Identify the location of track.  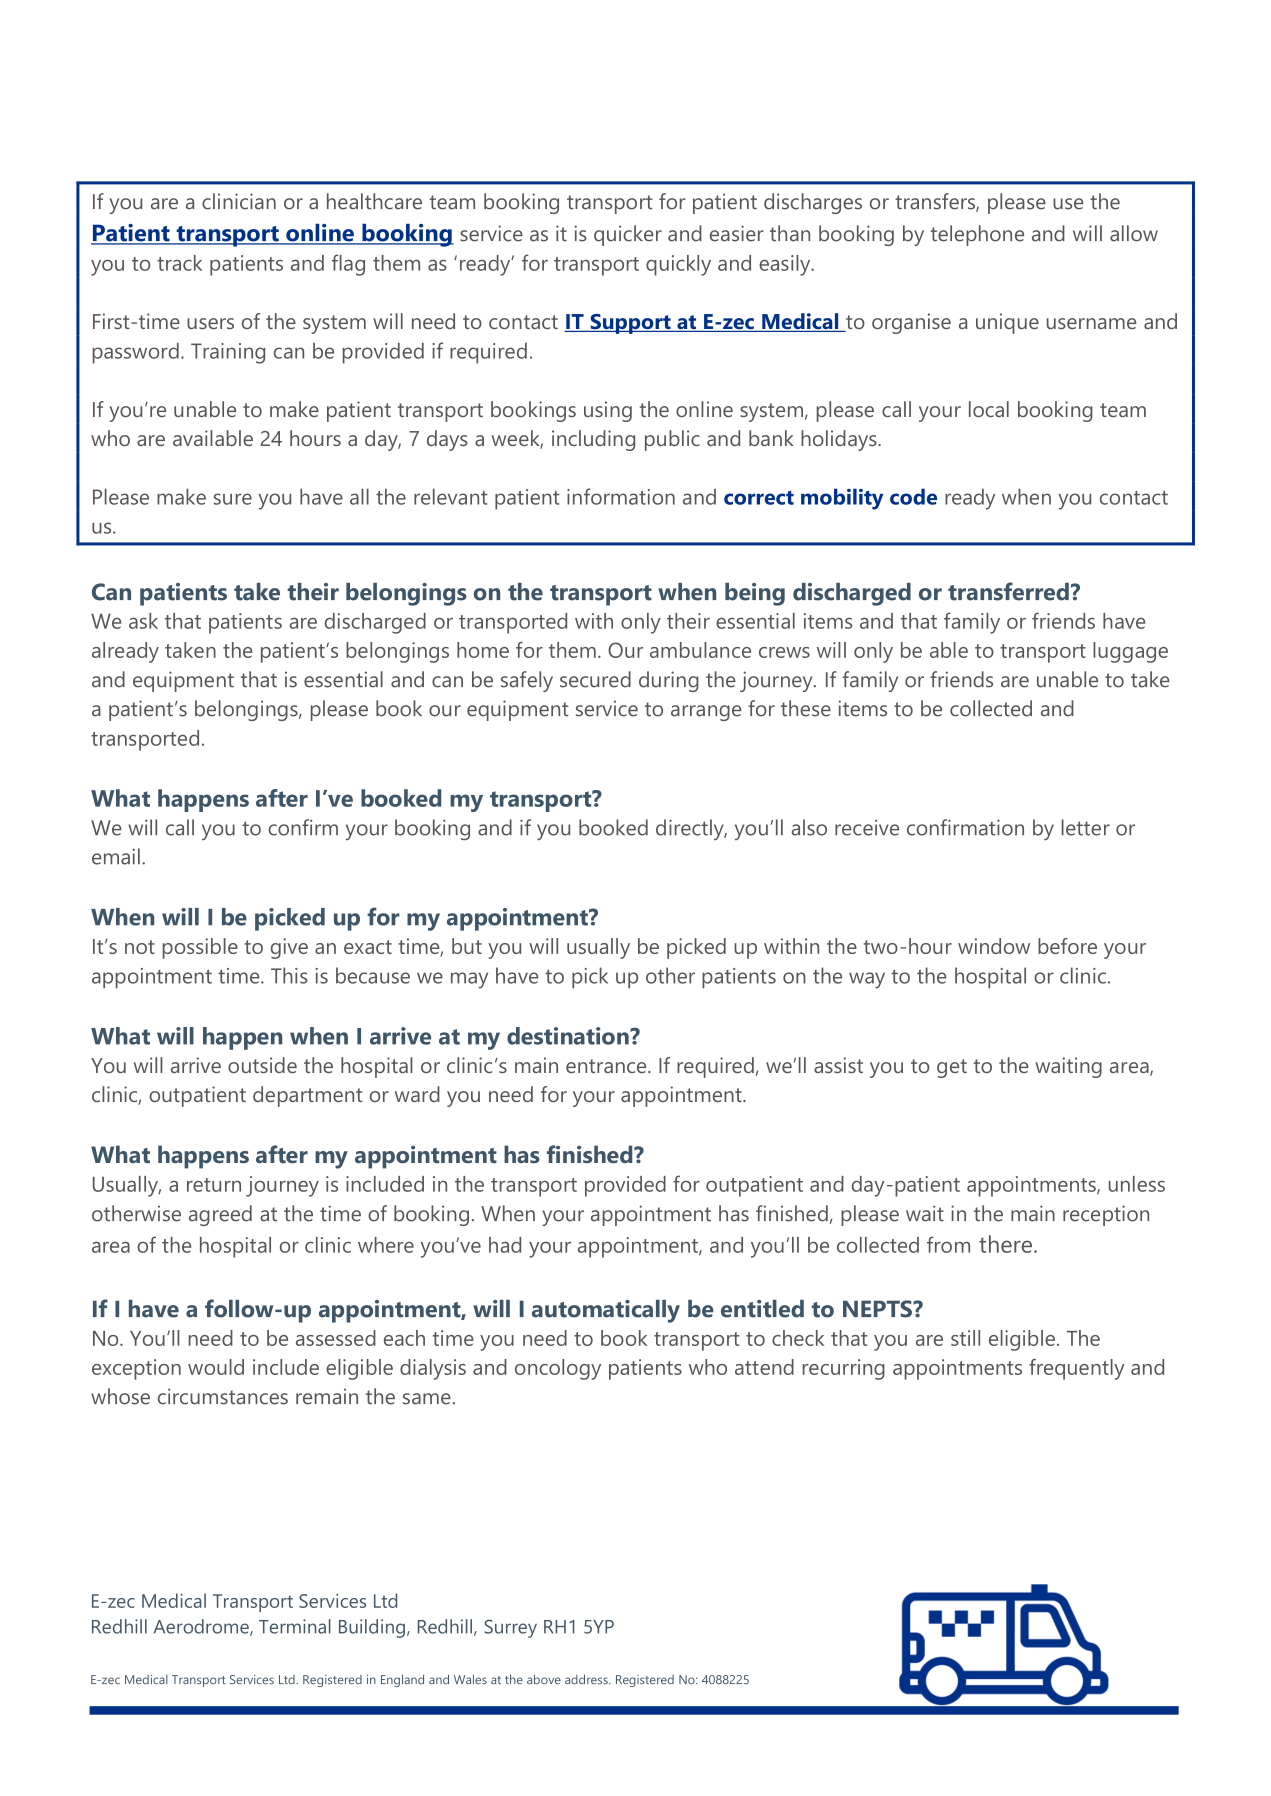
(179, 263).
